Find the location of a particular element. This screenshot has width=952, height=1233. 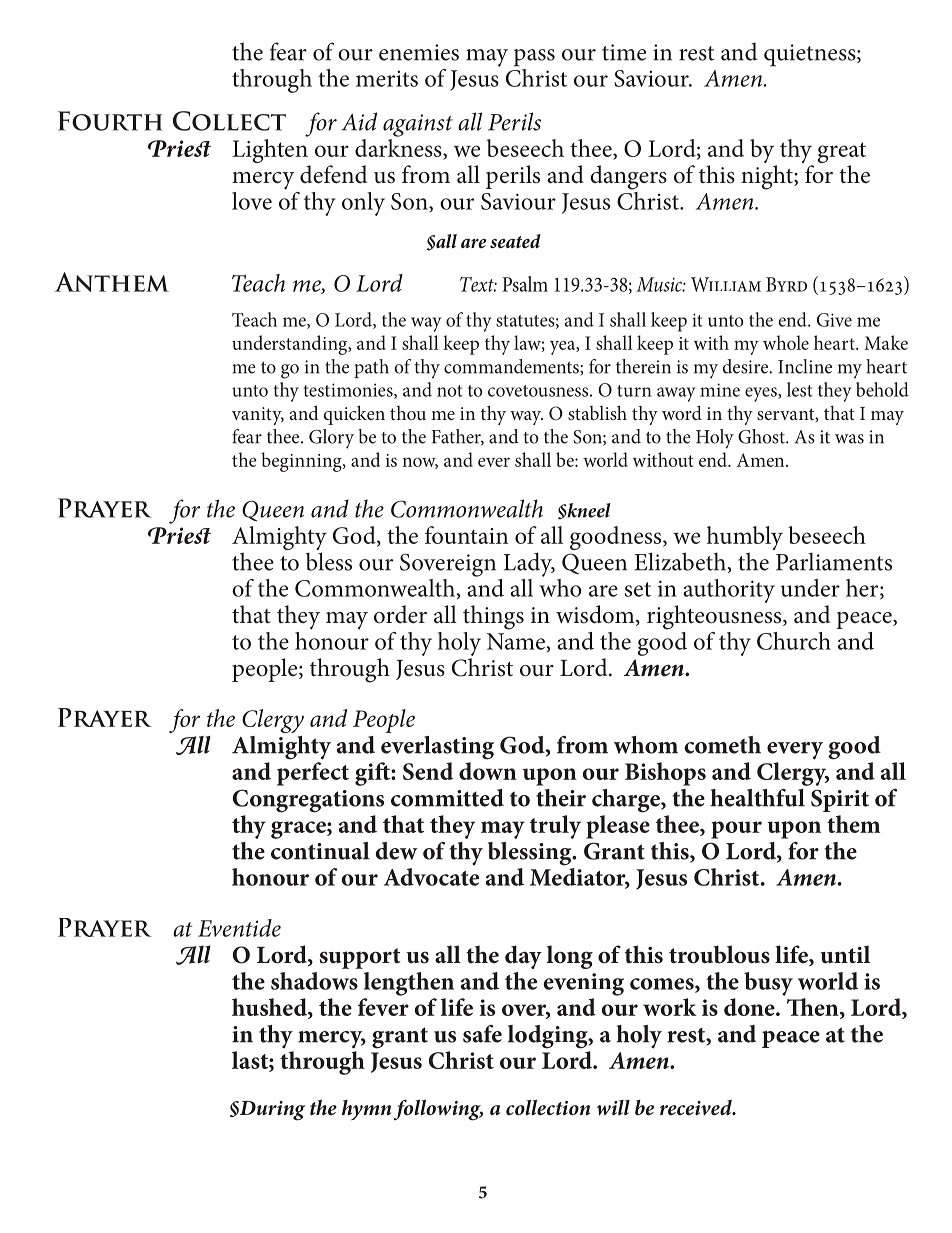

Fourth is located at coordinates (110, 121).
